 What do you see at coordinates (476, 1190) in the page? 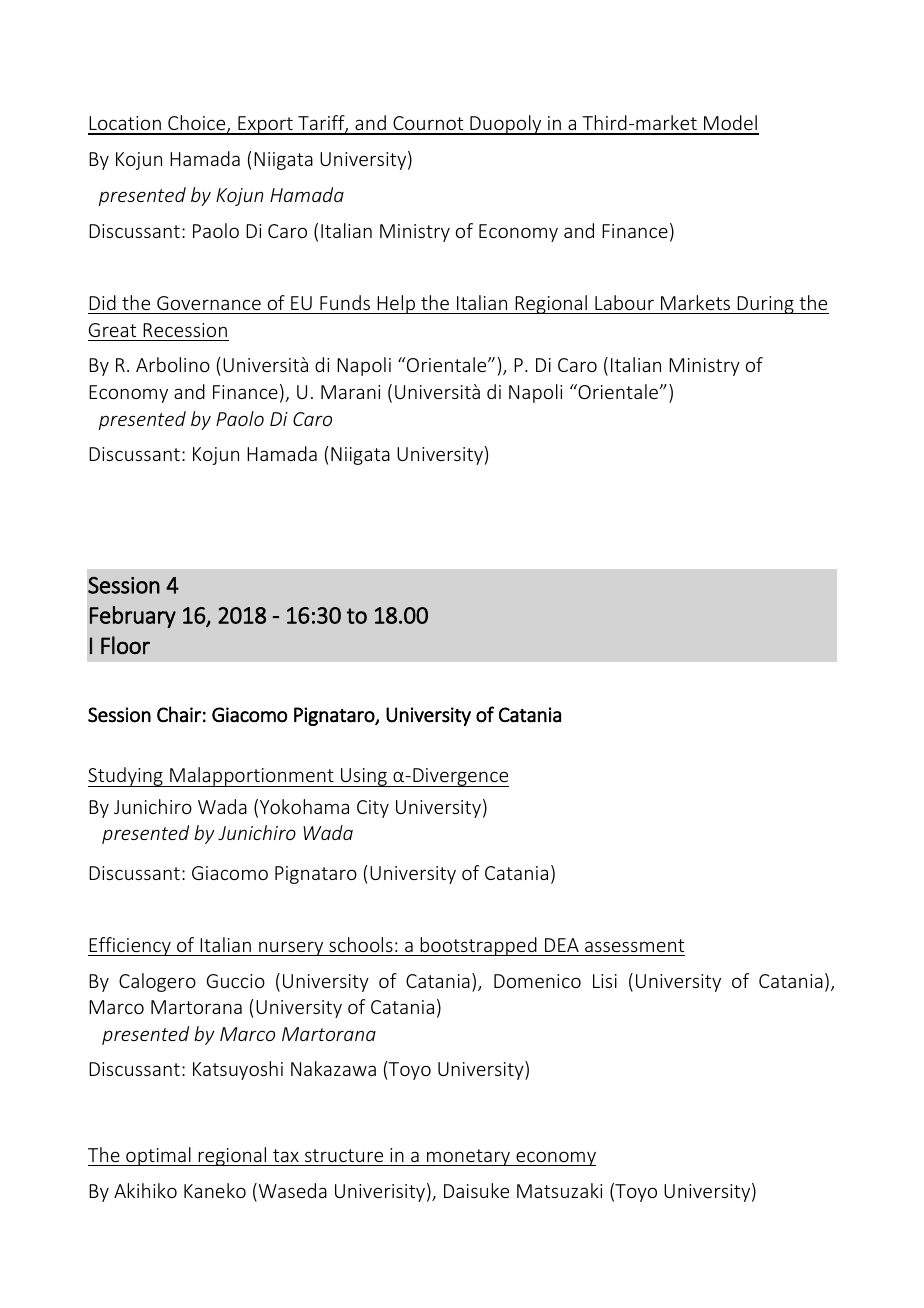
I see `Daisuke` at bounding box center [476, 1190].
